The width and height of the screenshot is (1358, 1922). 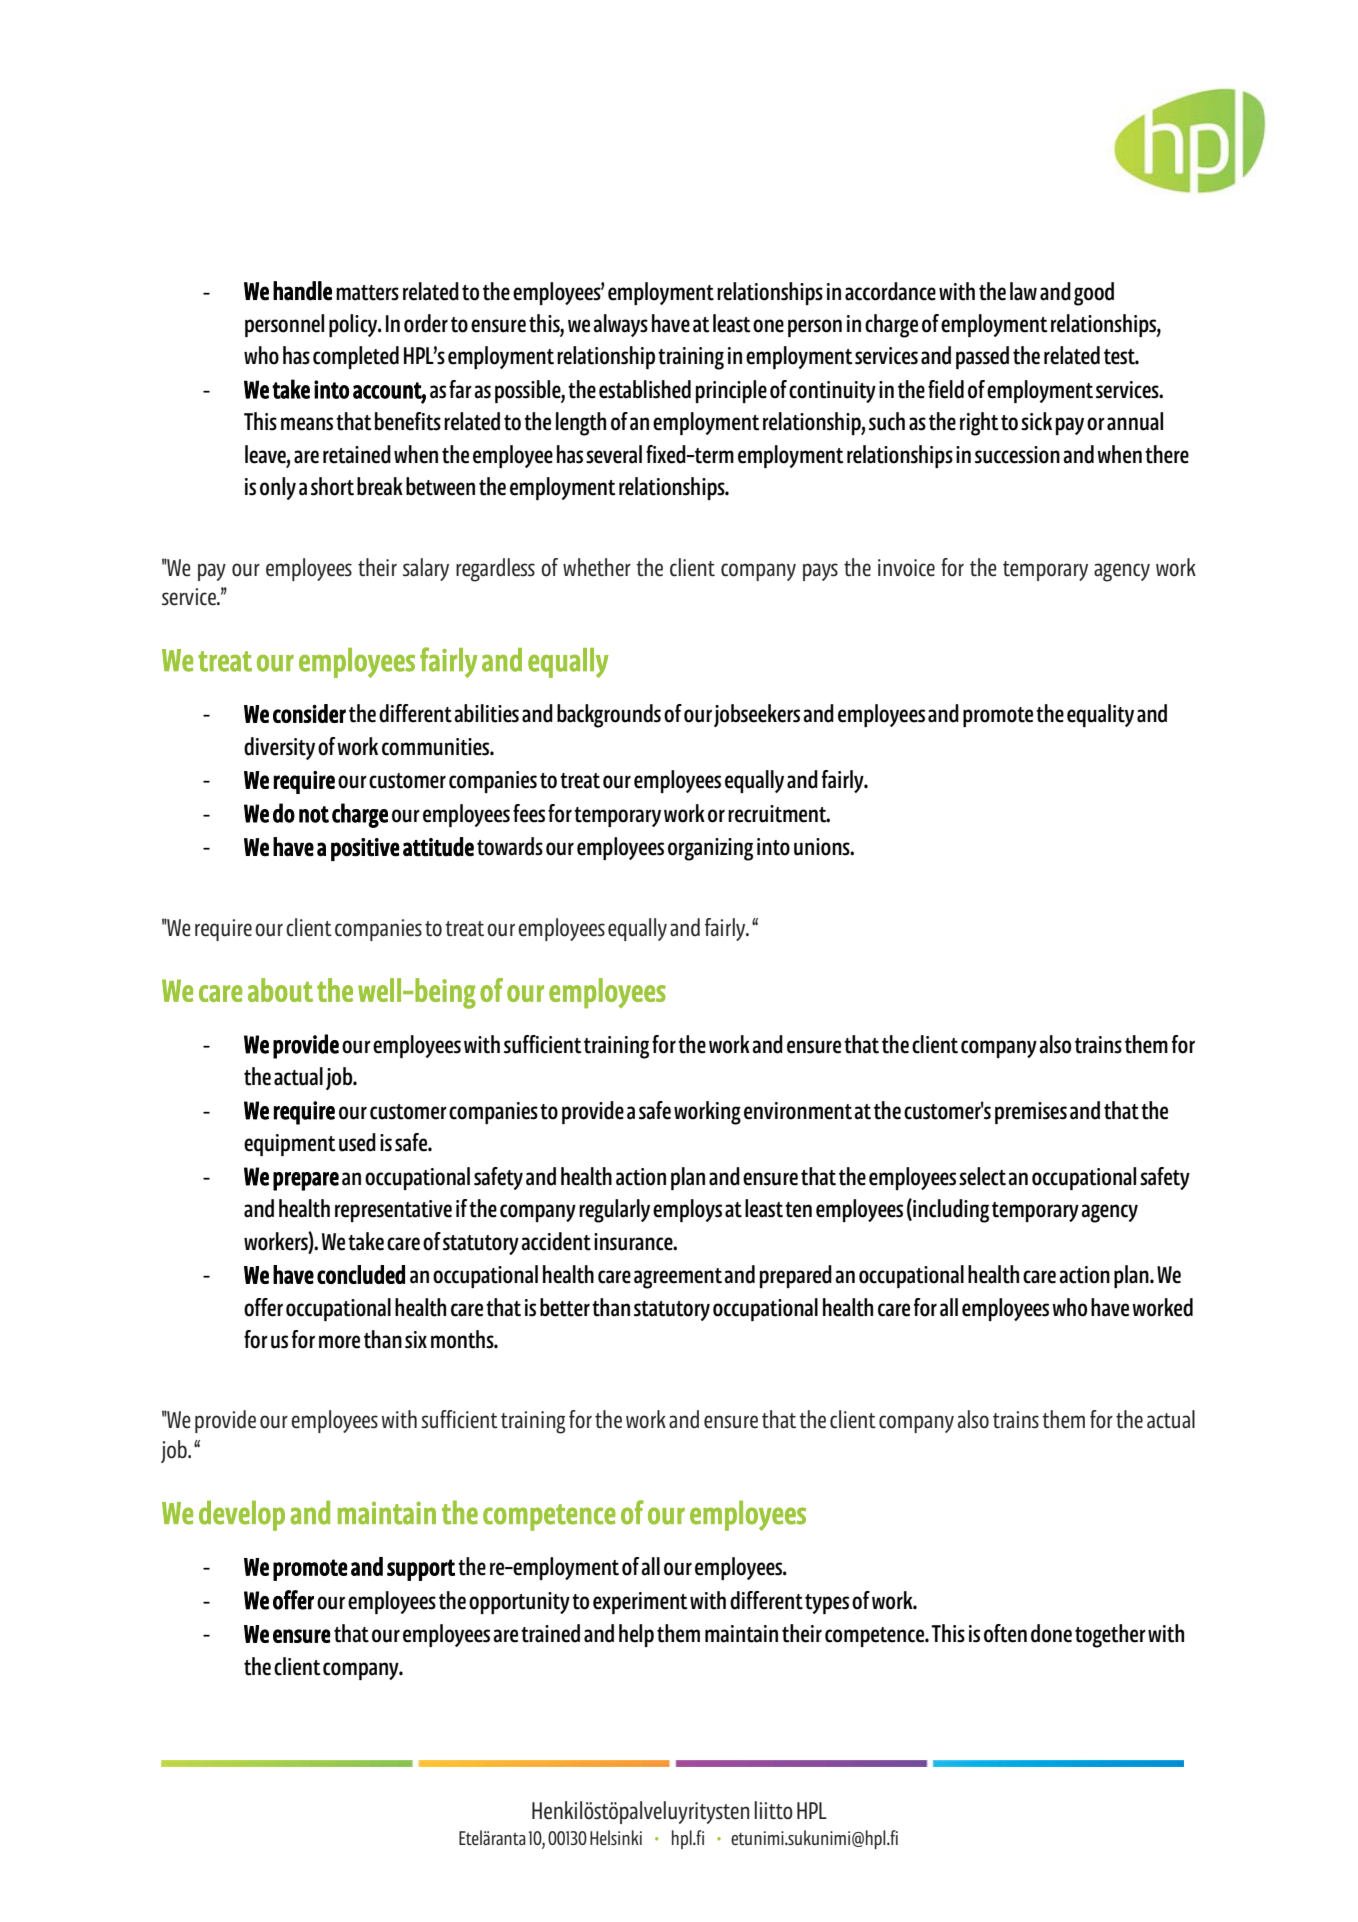 I want to click on passed, so click(x=982, y=357).
